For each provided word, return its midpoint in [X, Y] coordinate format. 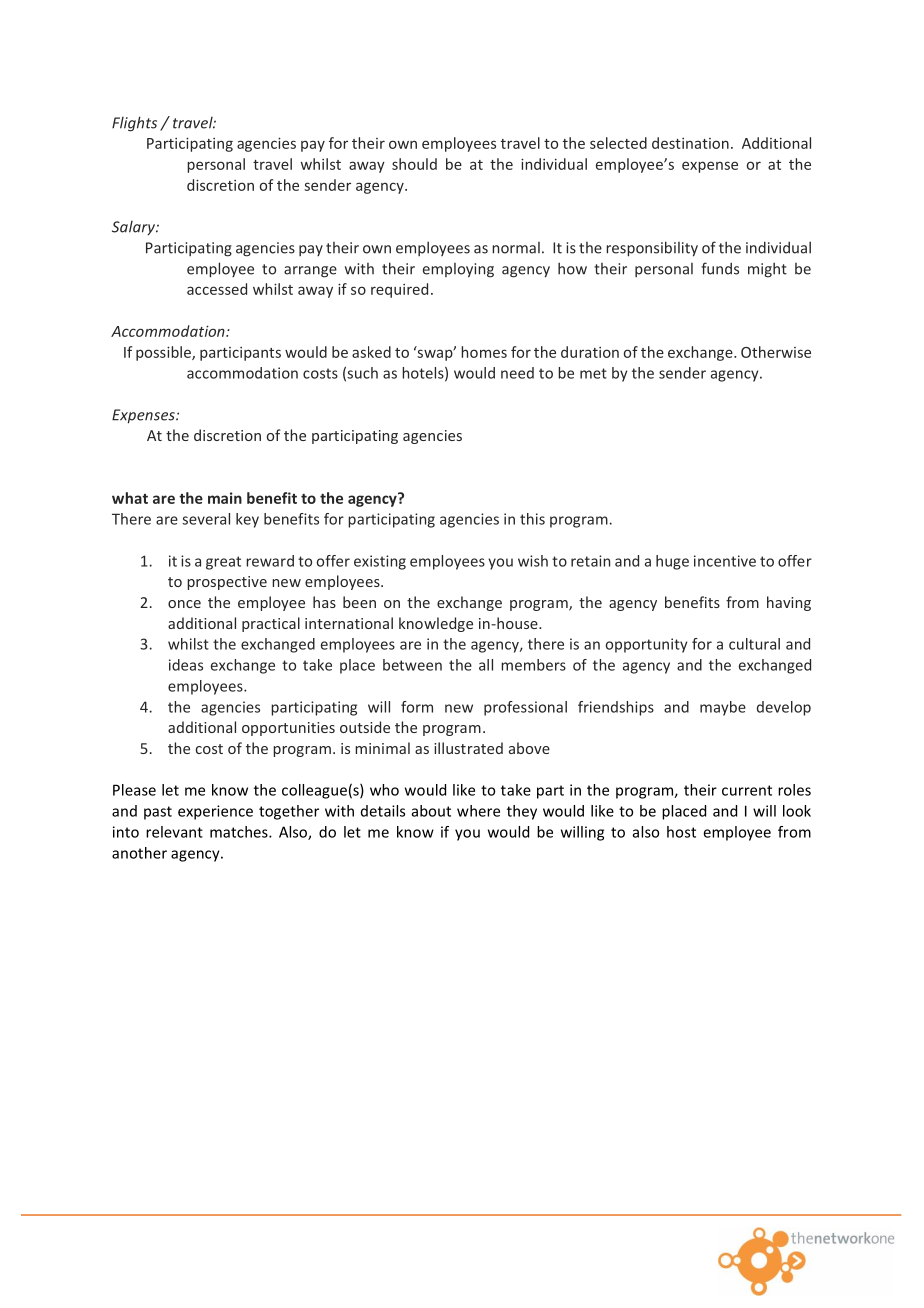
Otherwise [776, 352]
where [478, 811]
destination [690, 143]
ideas [186, 665]
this [532, 519]
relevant [174, 832]
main [225, 498]
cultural [754, 644]
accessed [217, 289]
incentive [725, 561]
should [414, 164]
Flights [134, 124]
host [681, 832]
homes [484, 352]
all [486, 665]
